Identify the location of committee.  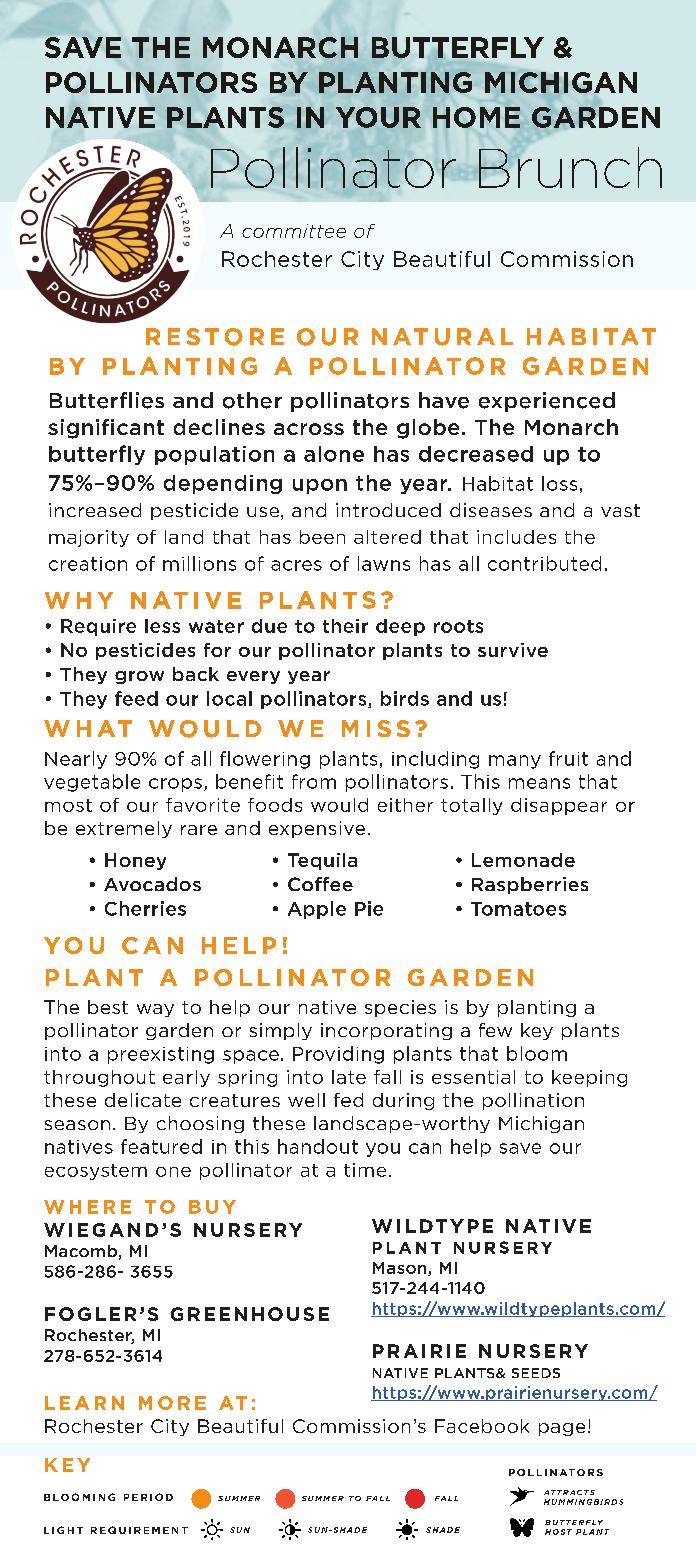
(294, 231).
